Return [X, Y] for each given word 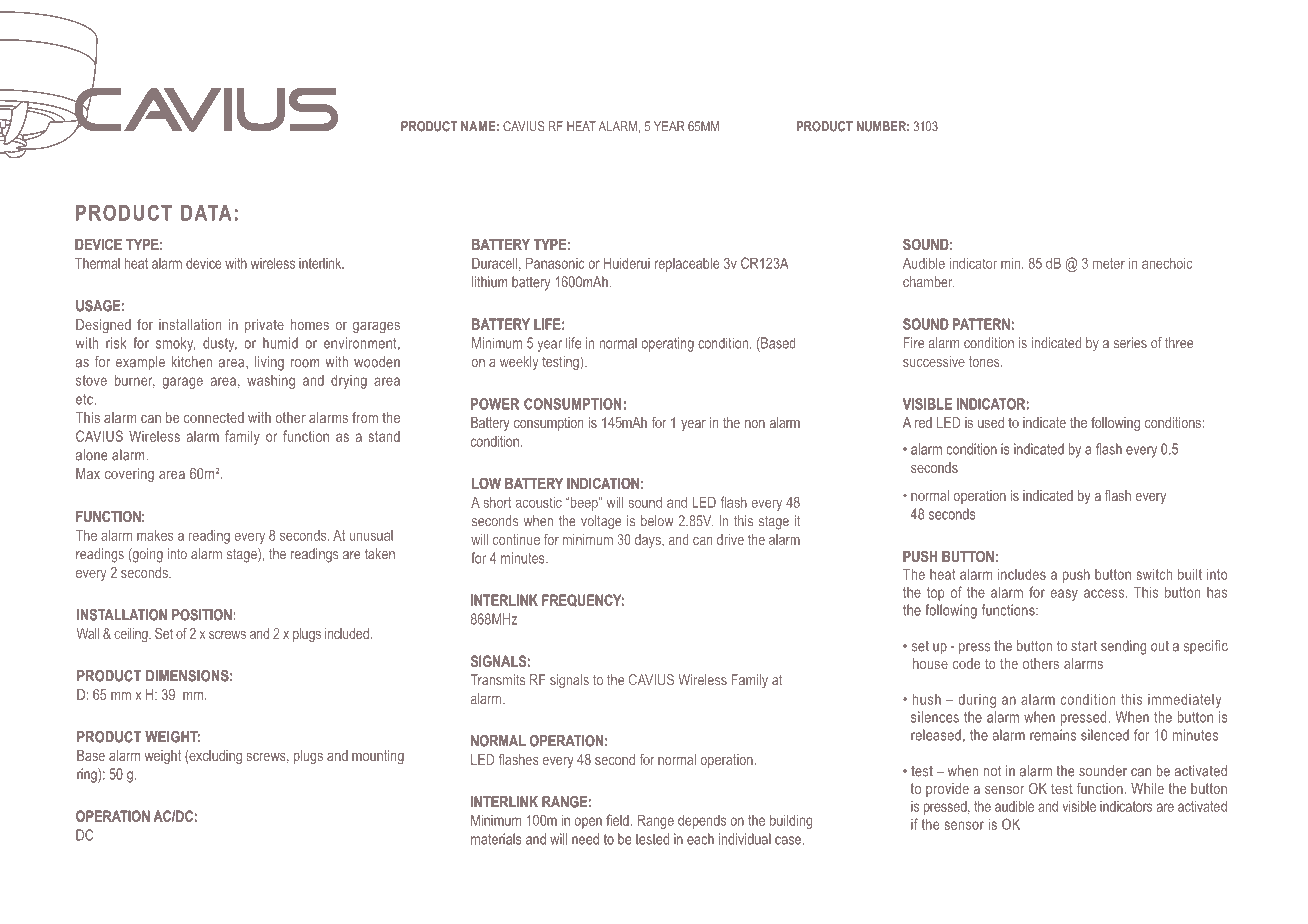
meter [1109, 263]
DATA [206, 213]
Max [88, 473]
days [649, 541]
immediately [1184, 700]
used [991, 422]
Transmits [497, 680]
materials [496, 839]
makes [155, 535]
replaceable [687, 264]
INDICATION [603, 483]
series [1130, 343]
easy [1064, 595]
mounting [378, 757]
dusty [220, 344]
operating [668, 344]
